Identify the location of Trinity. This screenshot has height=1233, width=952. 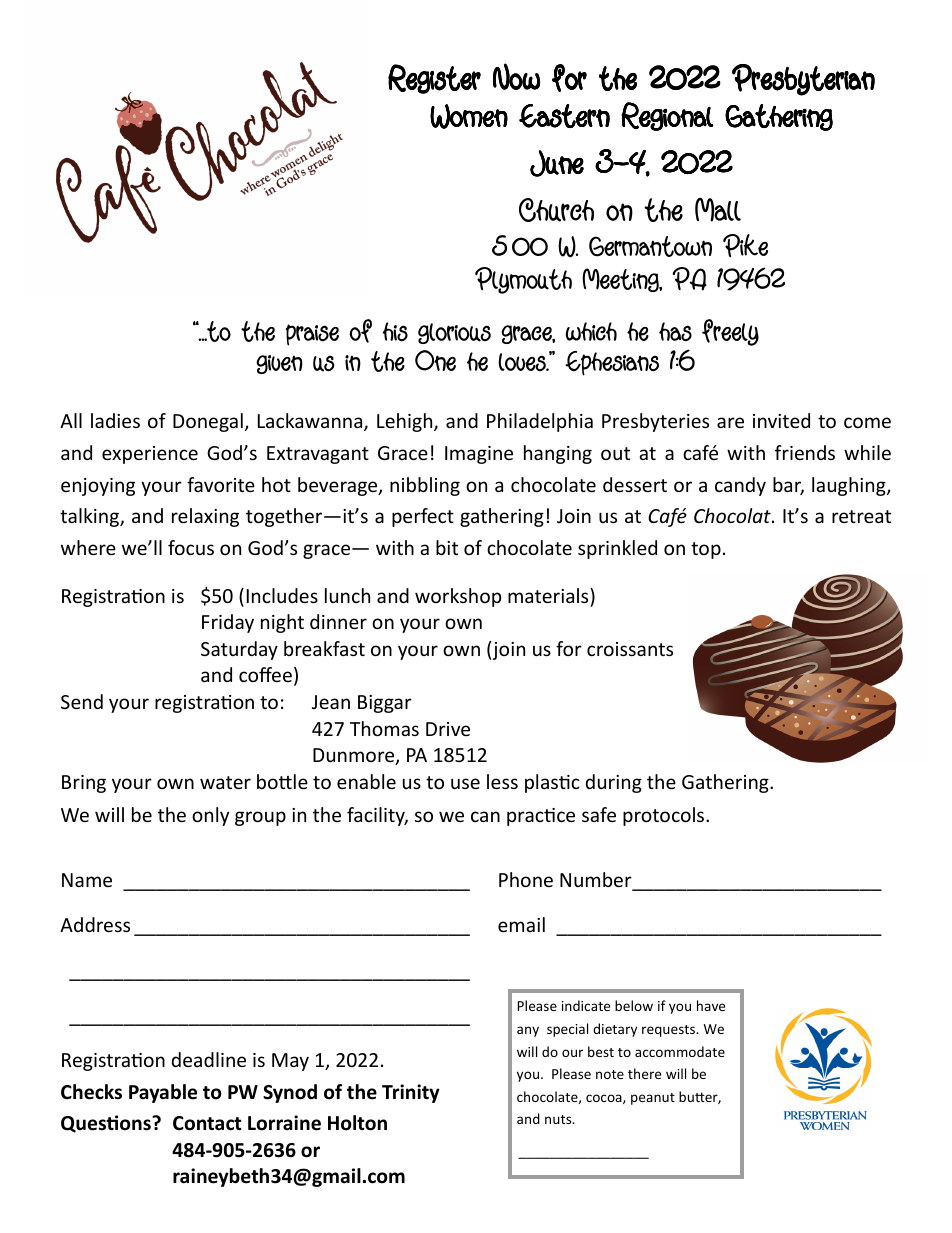
(411, 1093).
